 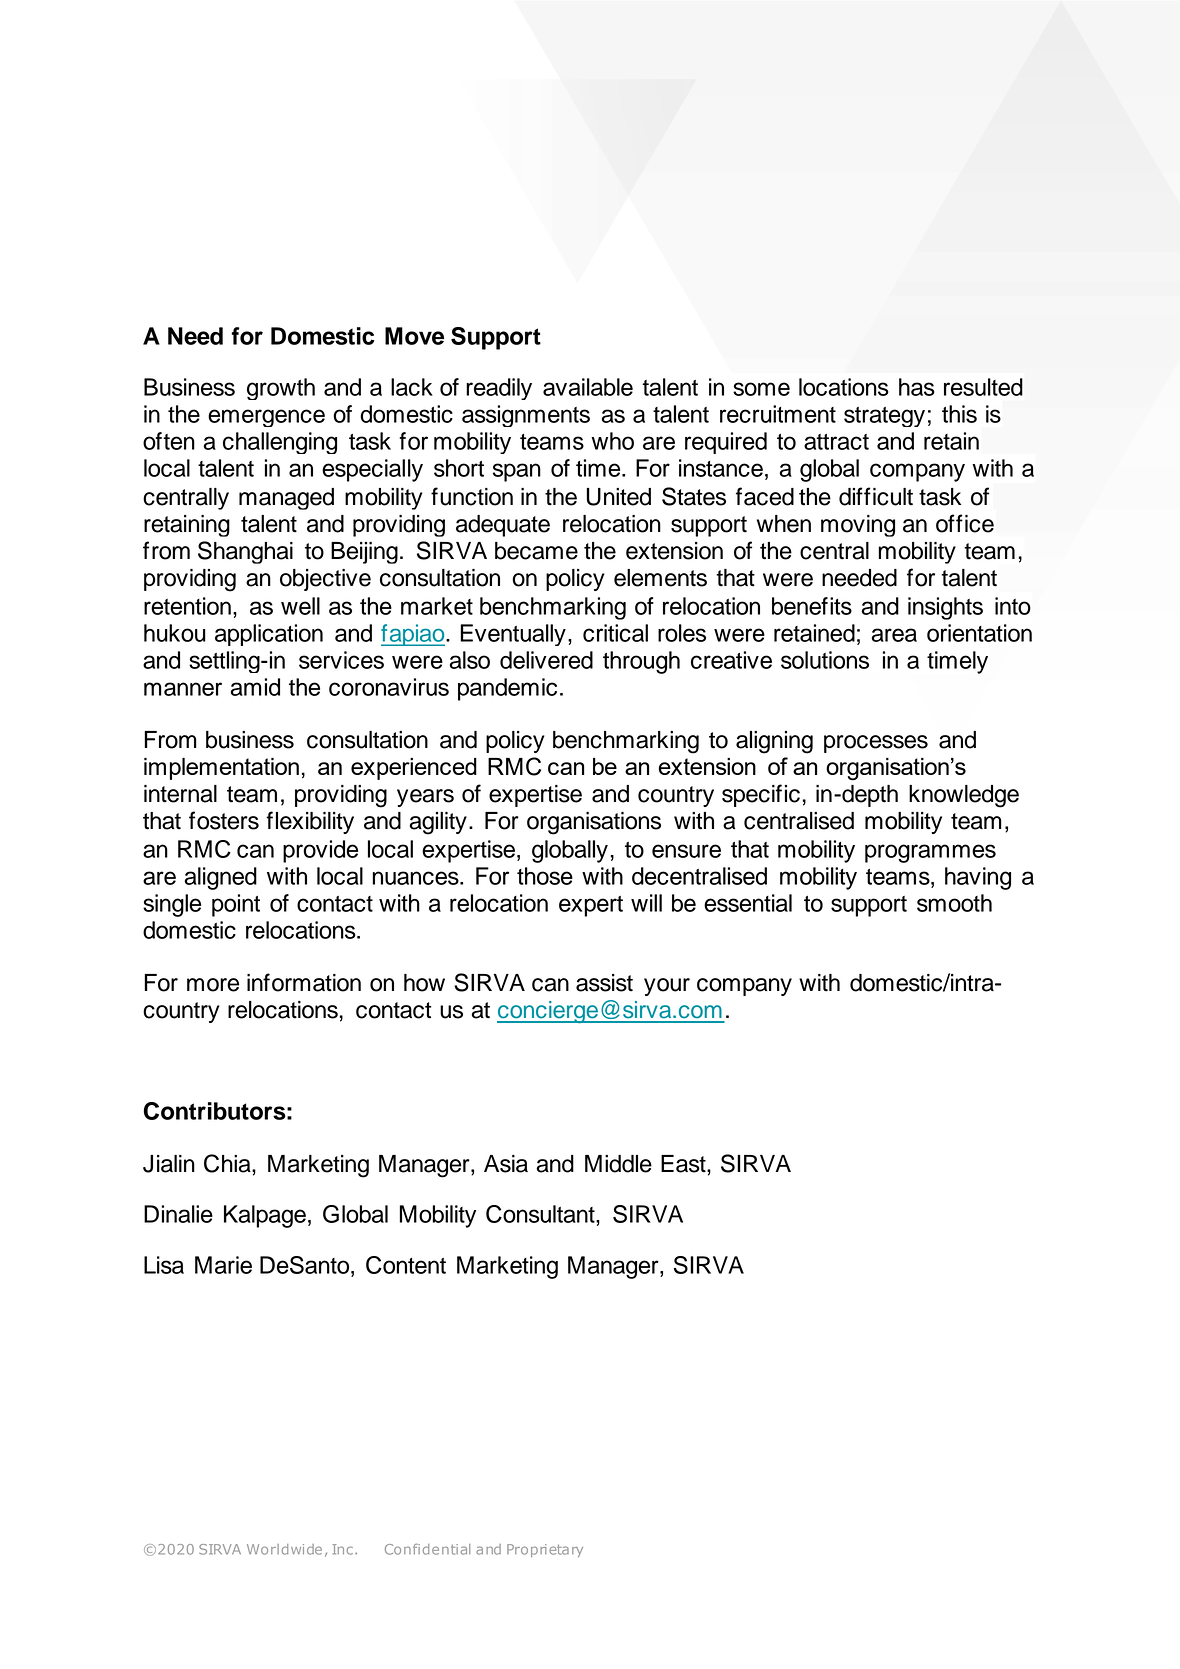 I want to click on available, so click(x=588, y=387).
